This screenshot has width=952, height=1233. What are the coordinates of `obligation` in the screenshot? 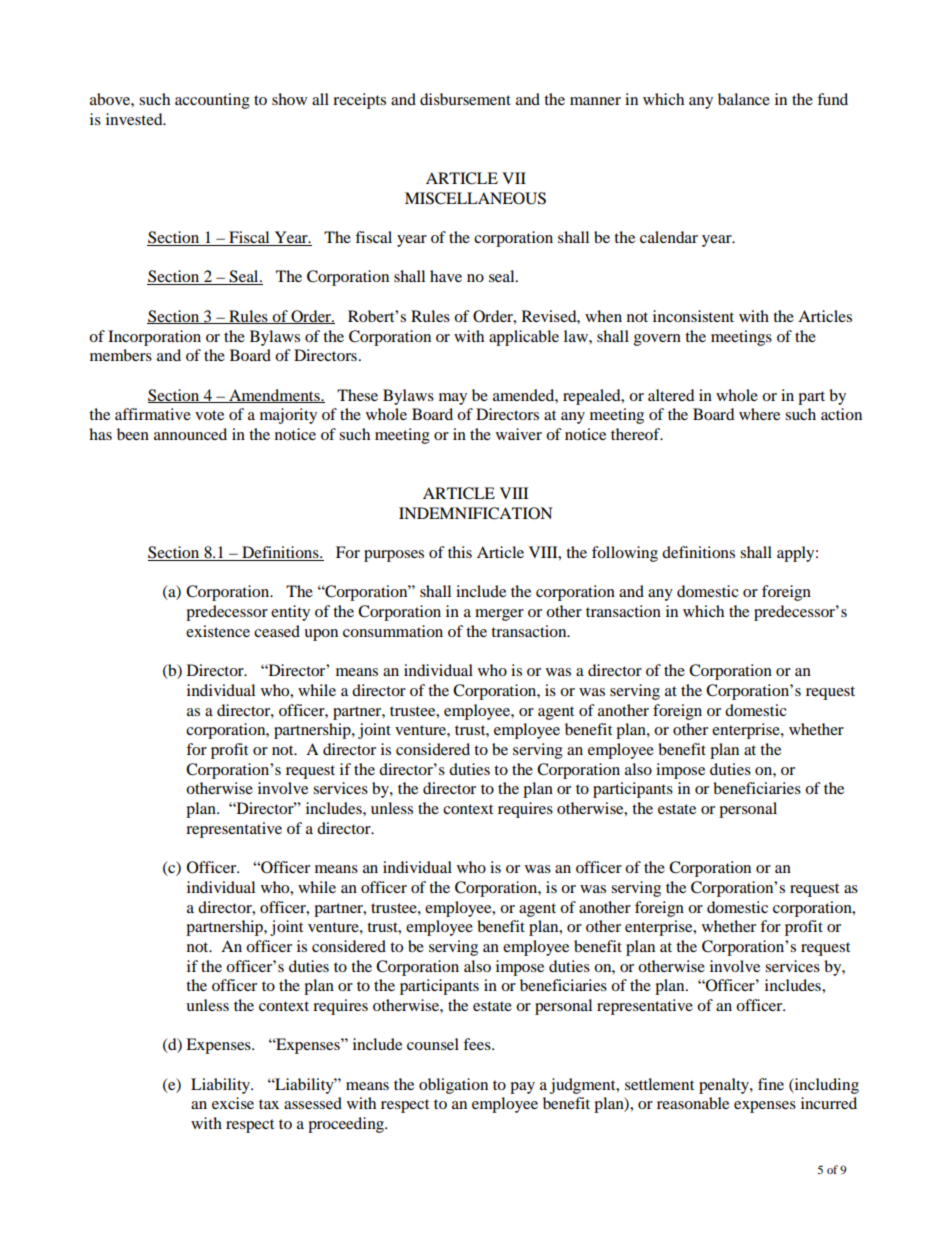 It's located at (453, 1086).
